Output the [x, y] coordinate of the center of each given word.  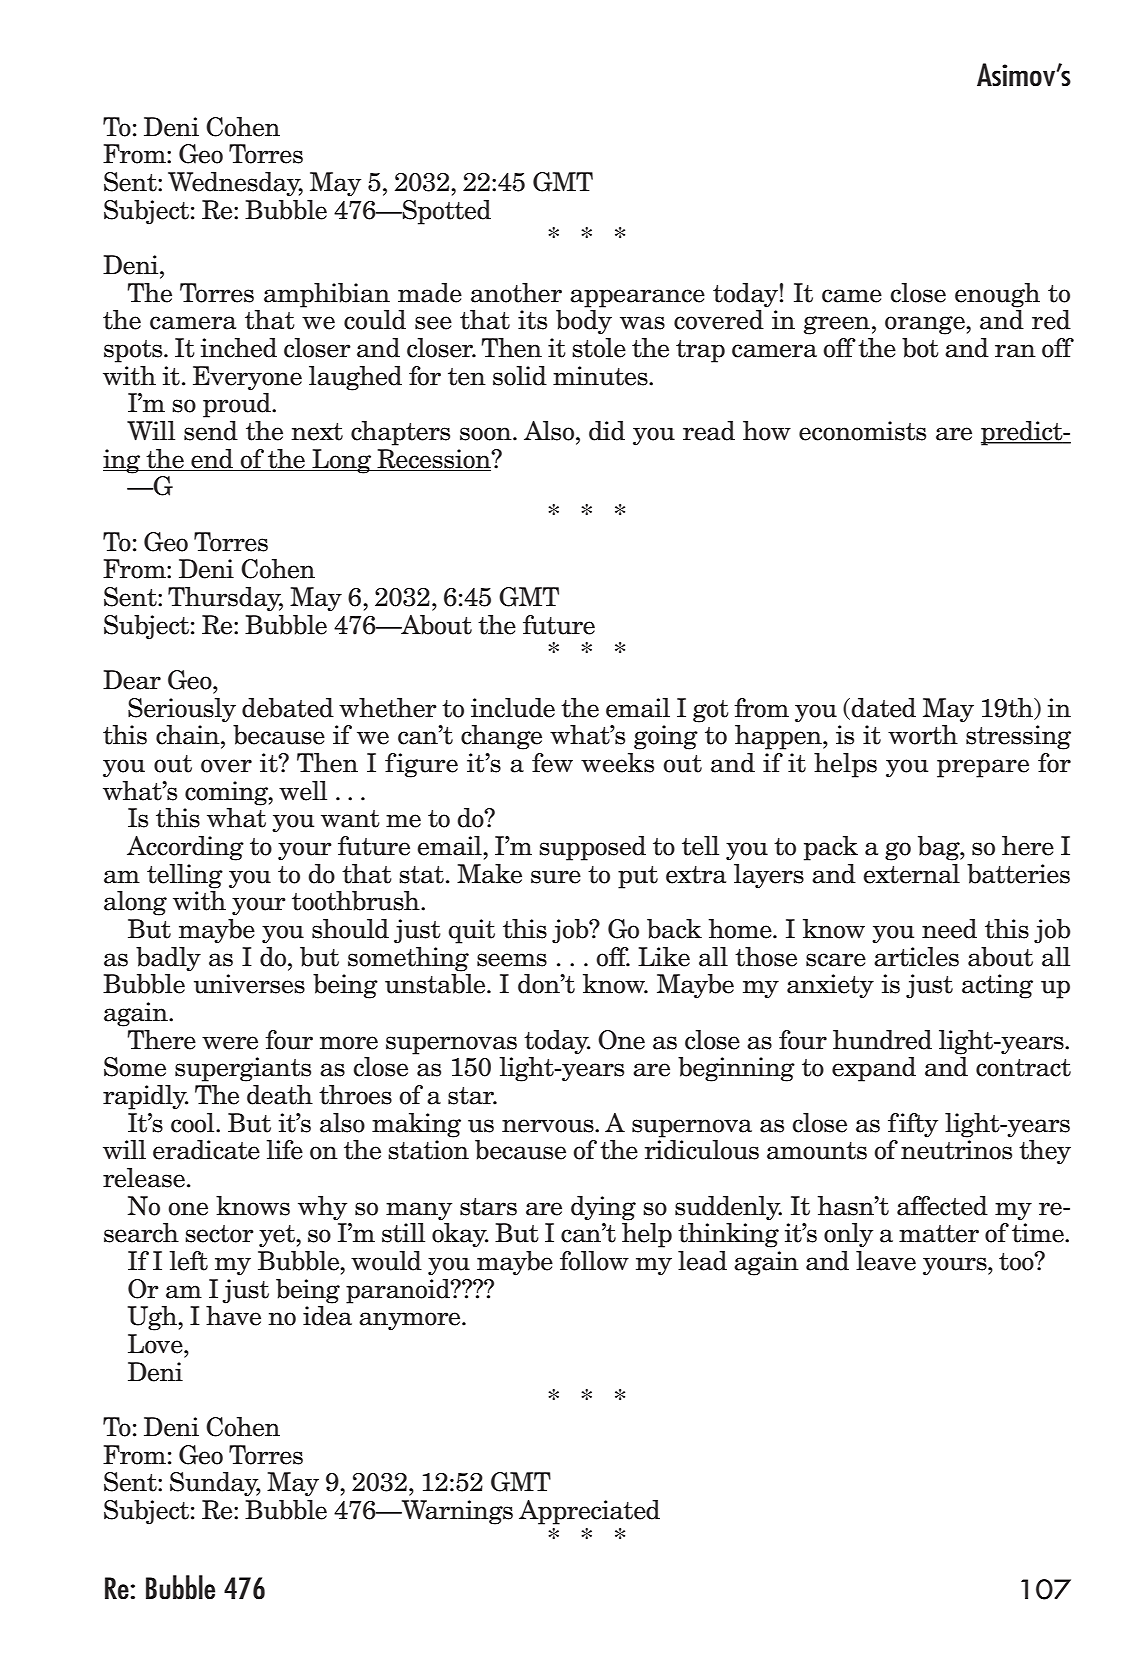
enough [997, 295]
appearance [637, 298]
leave [886, 1261]
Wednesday [235, 184]
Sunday [215, 1484]
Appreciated [589, 1512]
